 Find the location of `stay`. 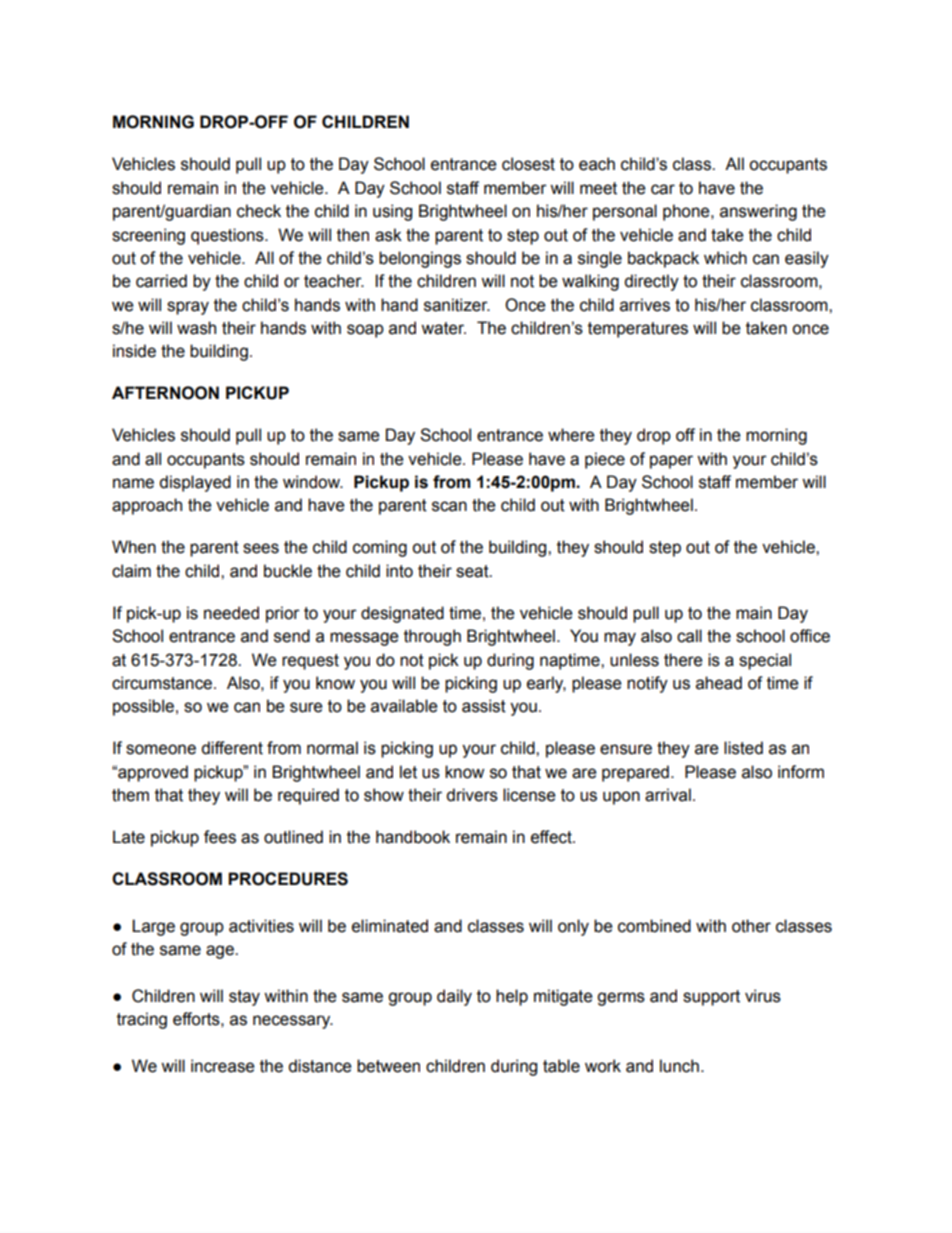

stay is located at coordinates (244, 998).
